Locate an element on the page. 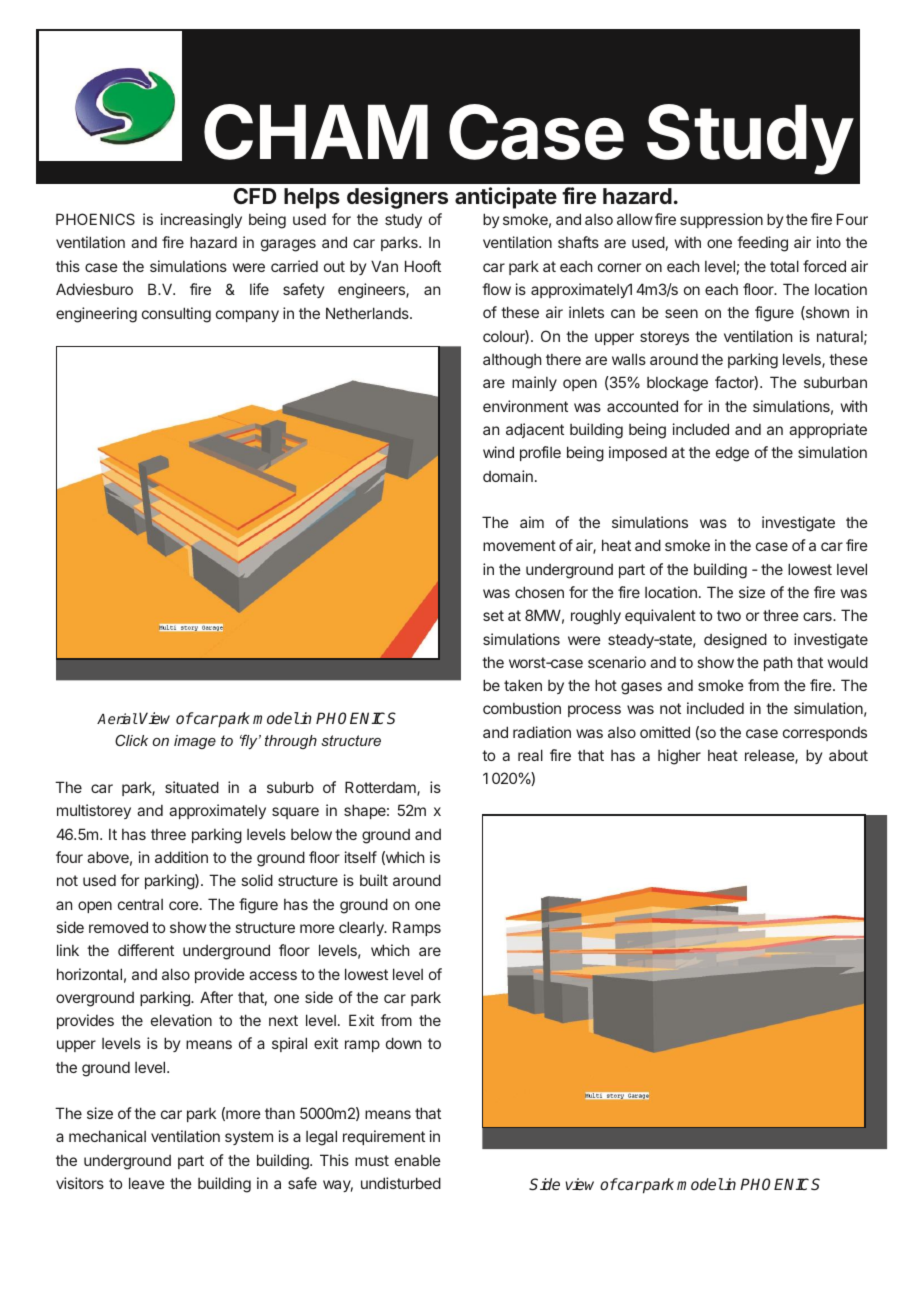 The width and height of the page is (924, 1308). undisturbed is located at coordinates (401, 1183).
